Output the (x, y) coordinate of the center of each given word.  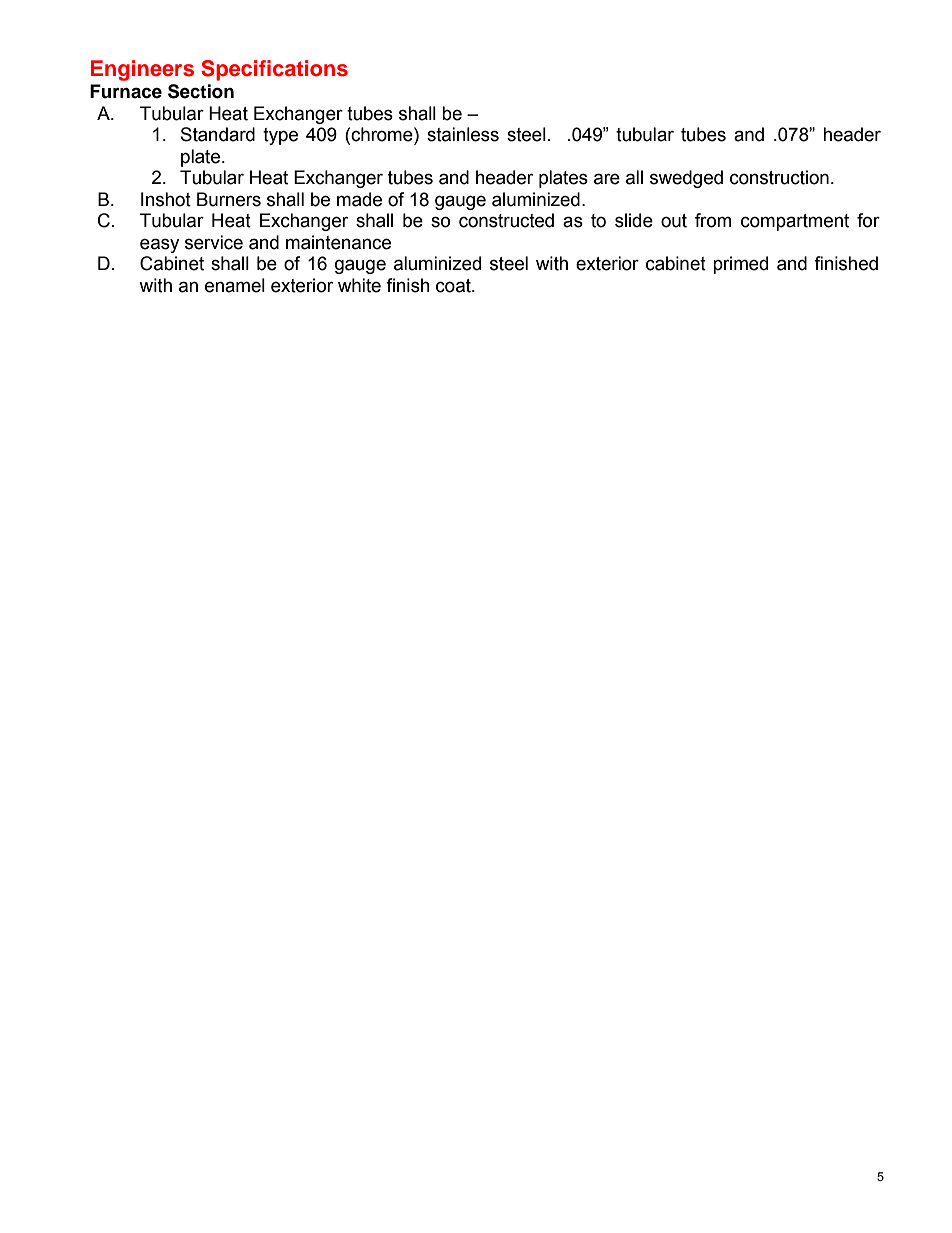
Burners (229, 199)
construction (779, 177)
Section (201, 91)
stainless (463, 134)
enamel (235, 285)
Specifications (274, 70)
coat (454, 286)
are (607, 179)
